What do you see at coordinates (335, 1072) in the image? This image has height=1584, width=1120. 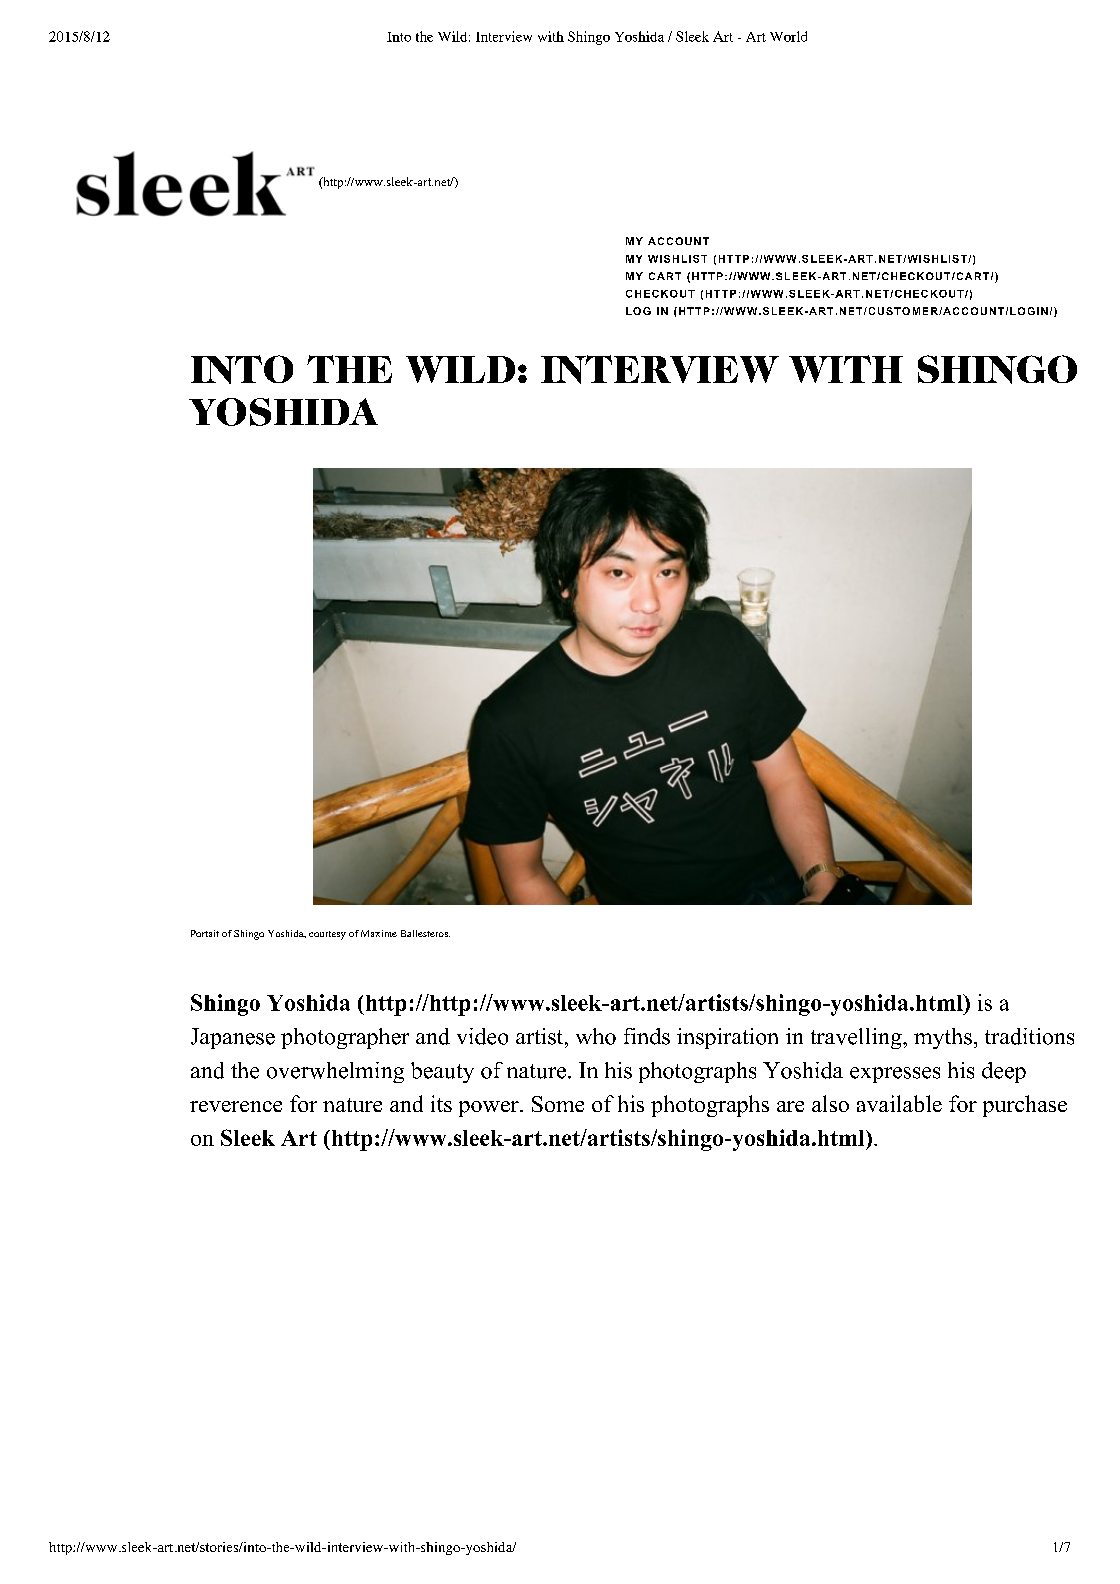 I see `overwhelming` at bounding box center [335, 1072].
